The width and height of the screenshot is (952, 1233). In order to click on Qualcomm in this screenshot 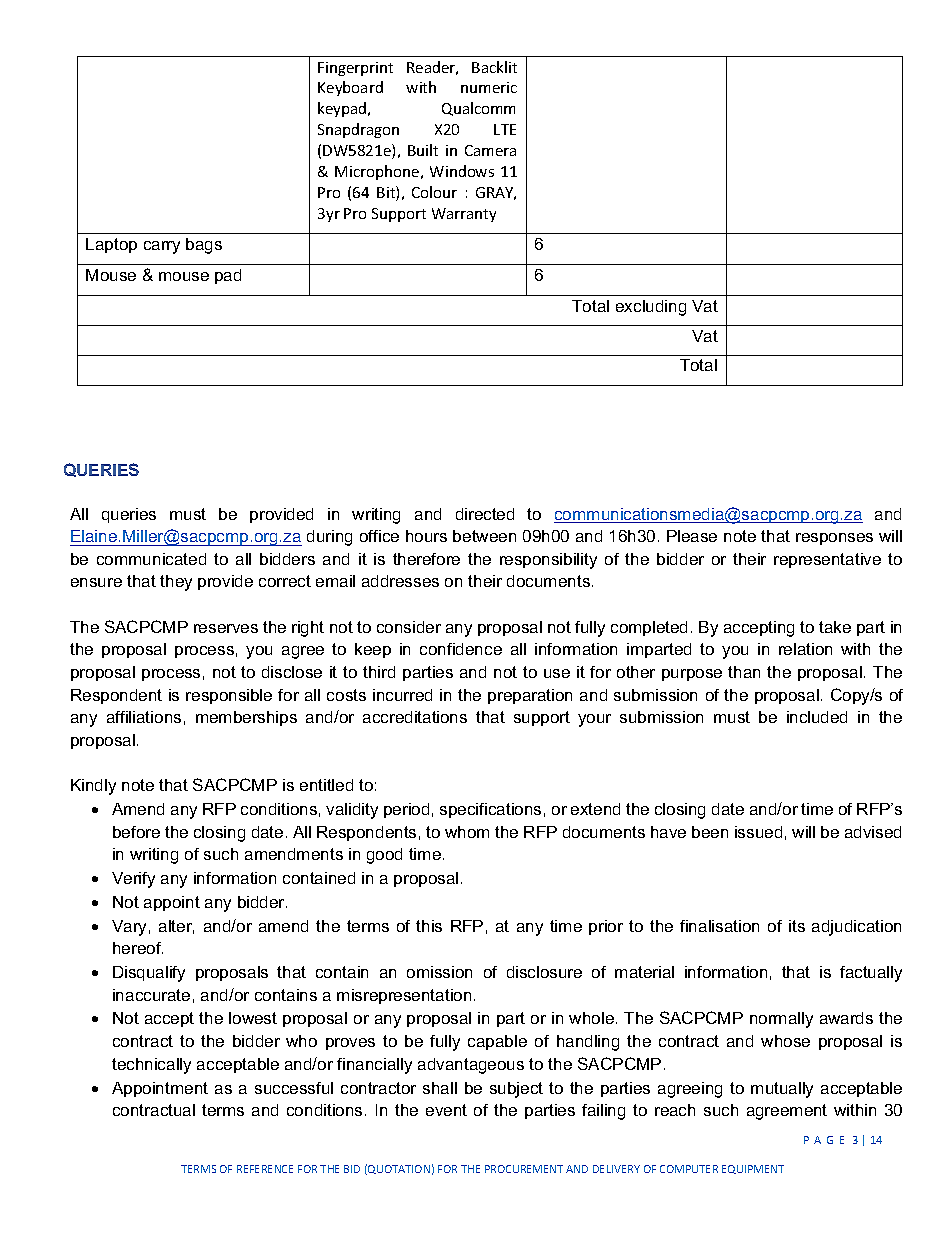, I will do `click(478, 109)`.
